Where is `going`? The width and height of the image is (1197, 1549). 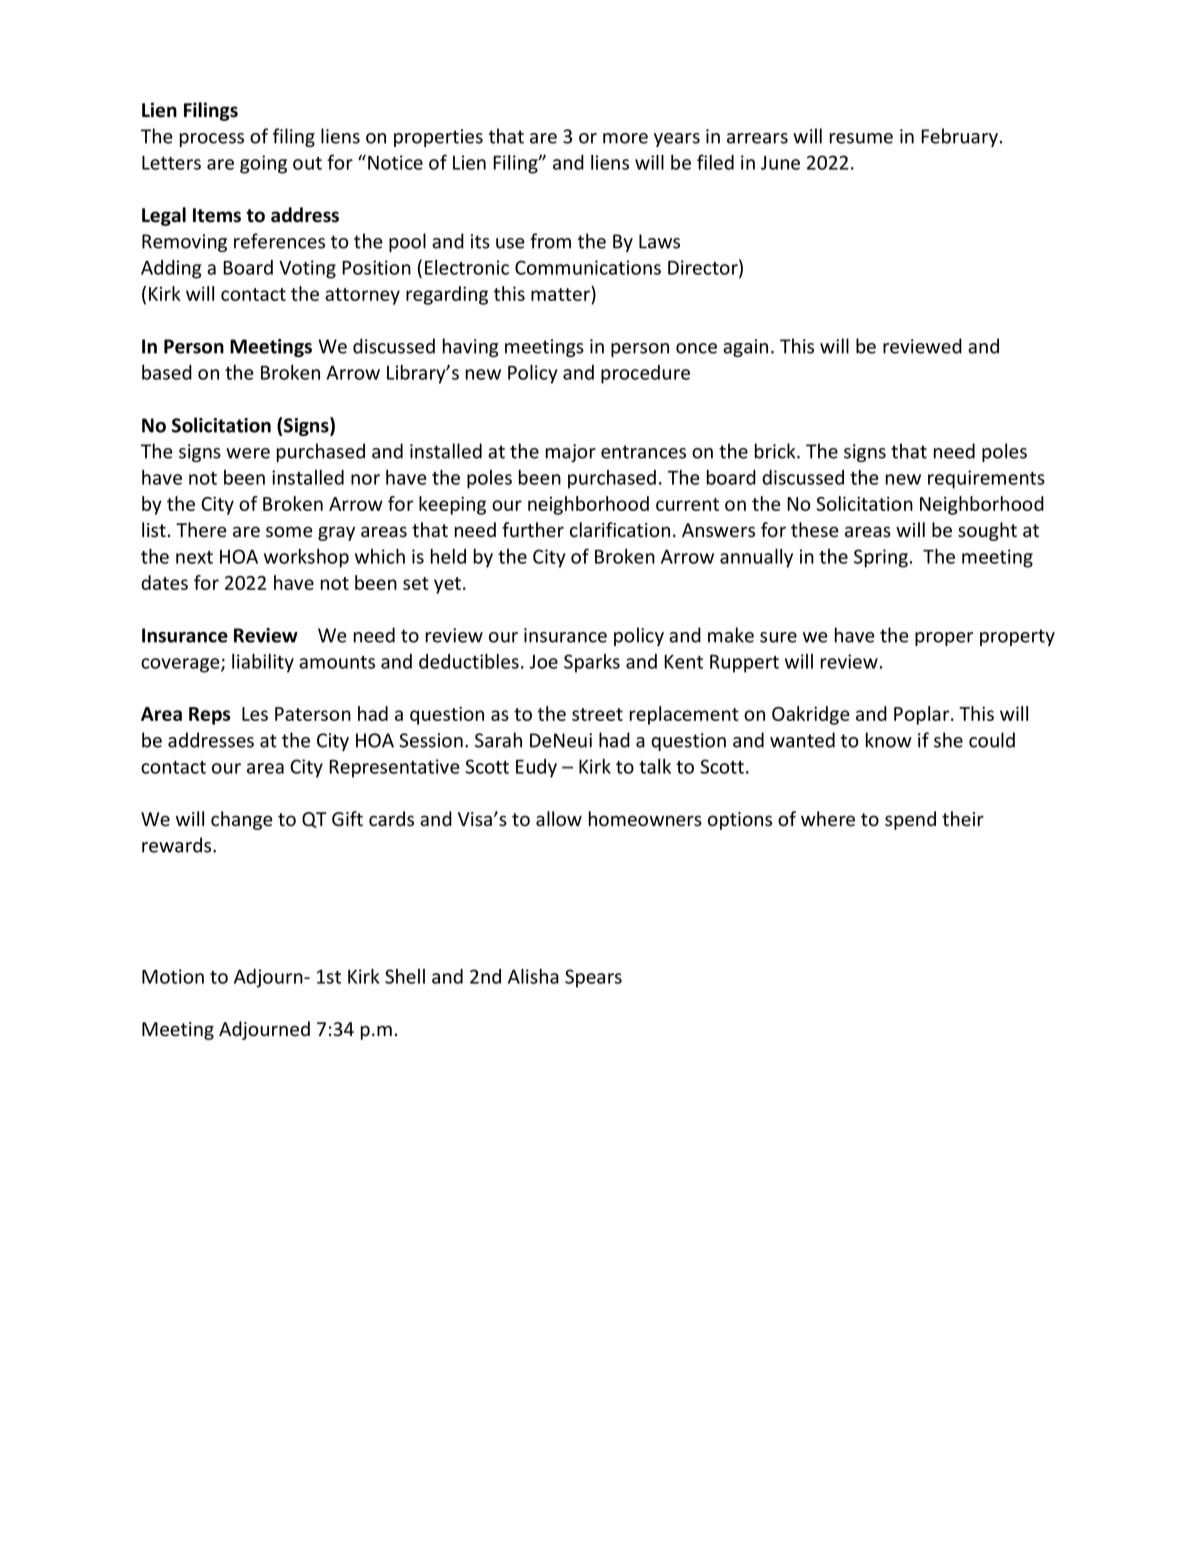 going is located at coordinates (263, 164).
